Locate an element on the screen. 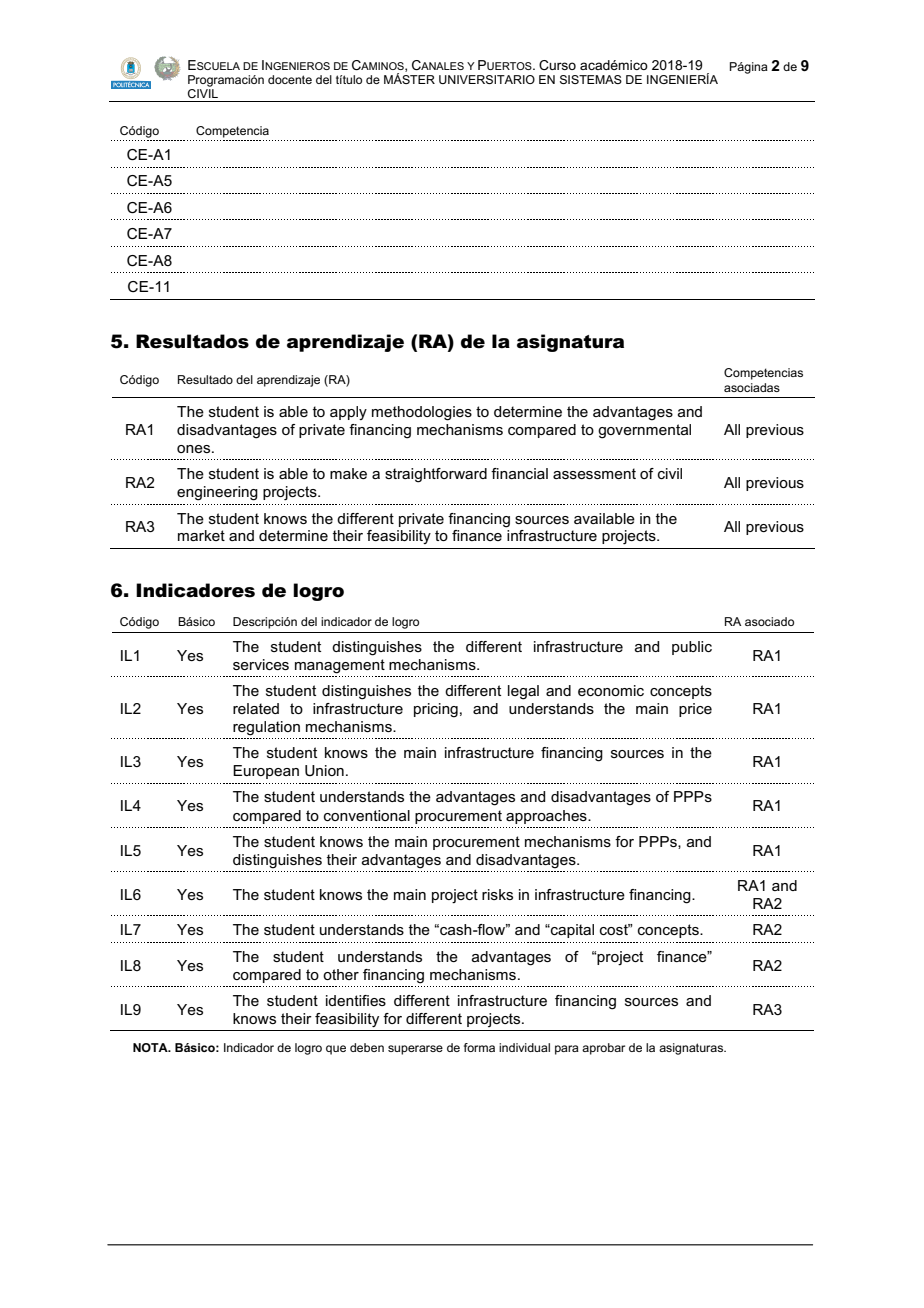 The height and width of the screenshot is (1308, 924). services is located at coordinates (261, 664).
